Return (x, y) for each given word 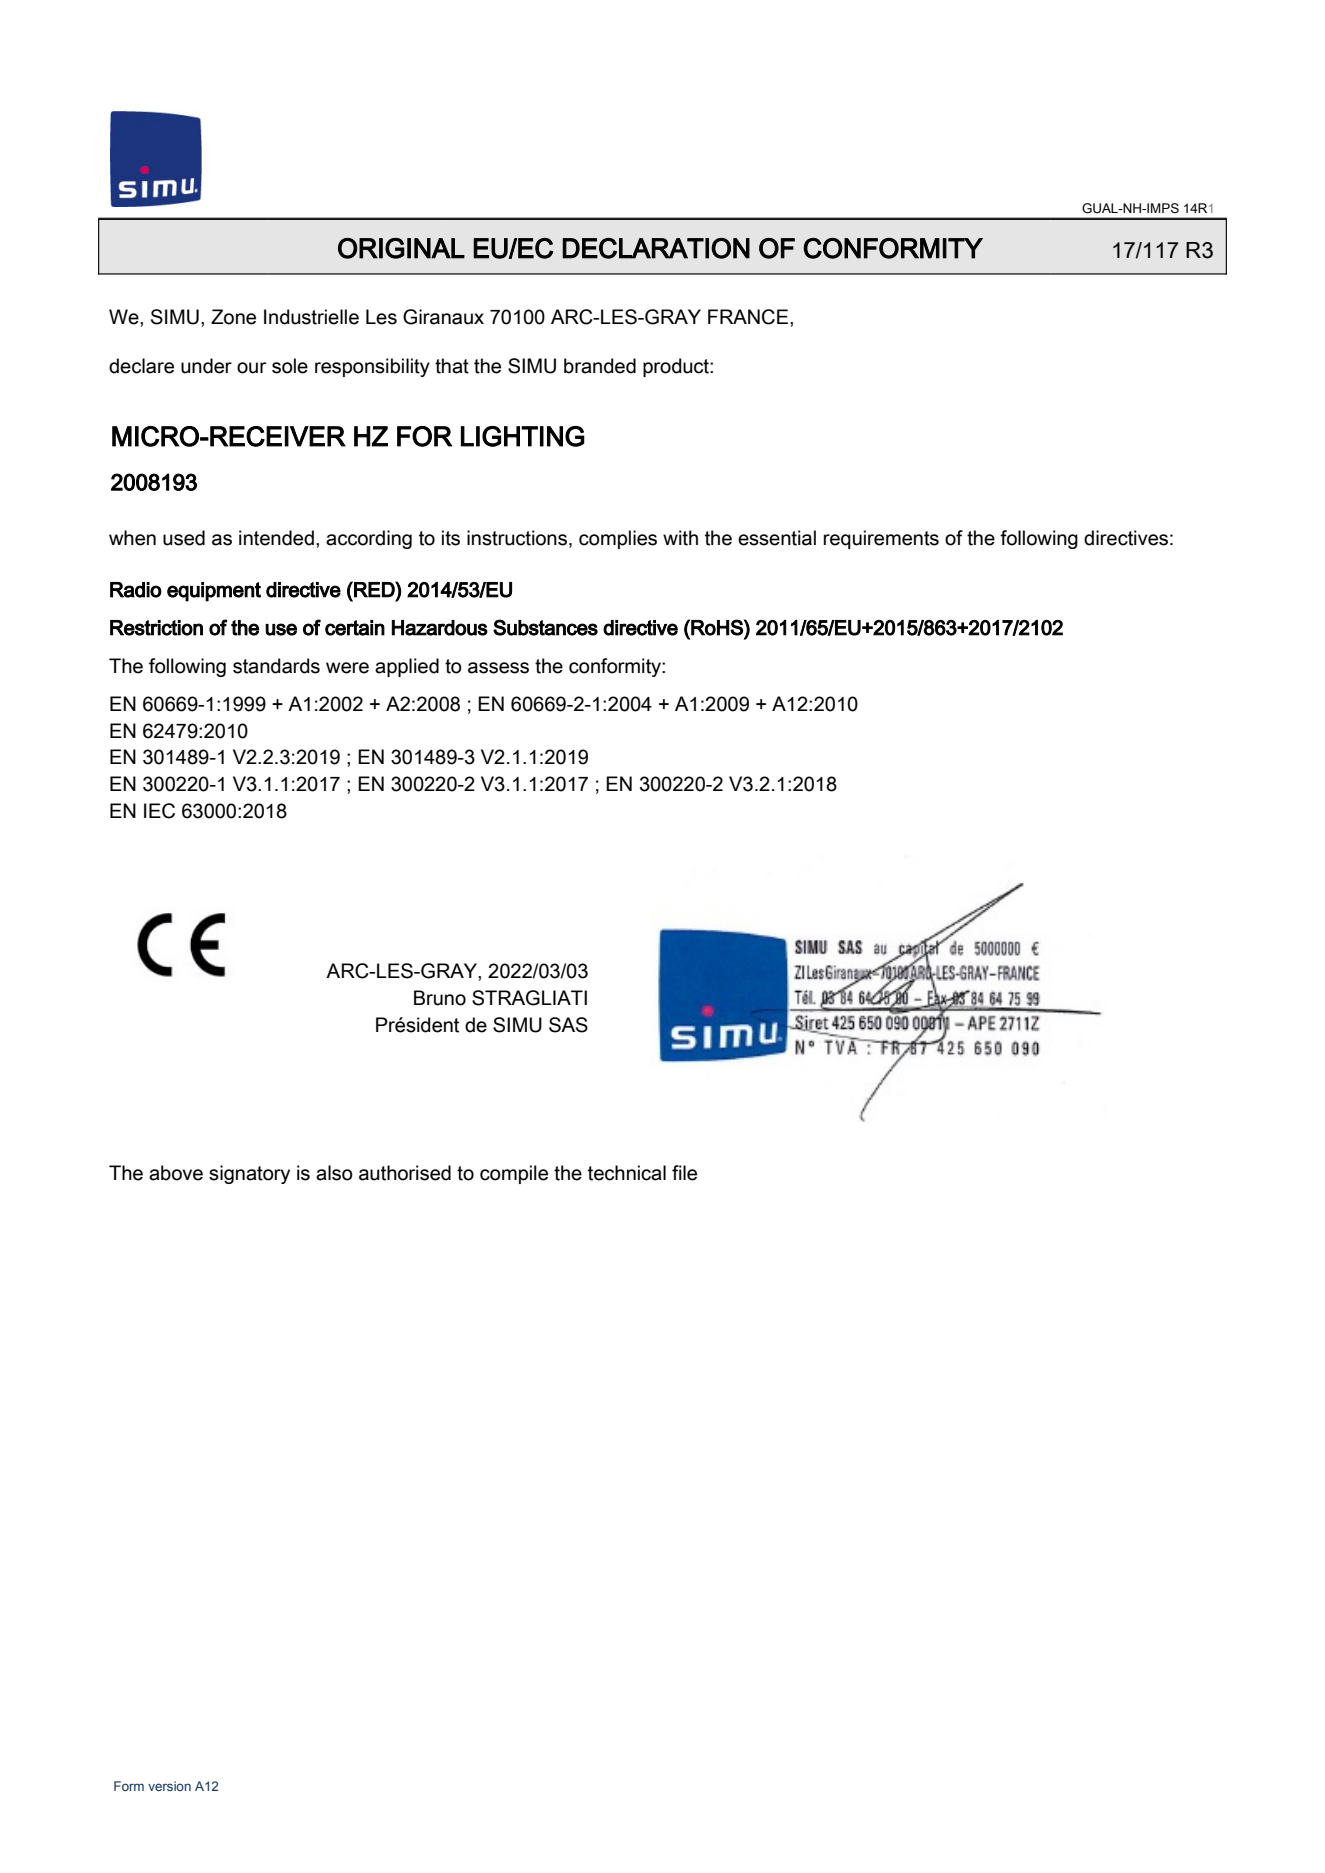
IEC (159, 811)
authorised (405, 1173)
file (684, 1173)
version (169, 1786)
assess (498, 668)
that (452, 366)
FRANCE (749, 317)
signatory (249, 1174)
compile (514, 1174)
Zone (233, 317)
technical (627, 1173)
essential (777, 538)
